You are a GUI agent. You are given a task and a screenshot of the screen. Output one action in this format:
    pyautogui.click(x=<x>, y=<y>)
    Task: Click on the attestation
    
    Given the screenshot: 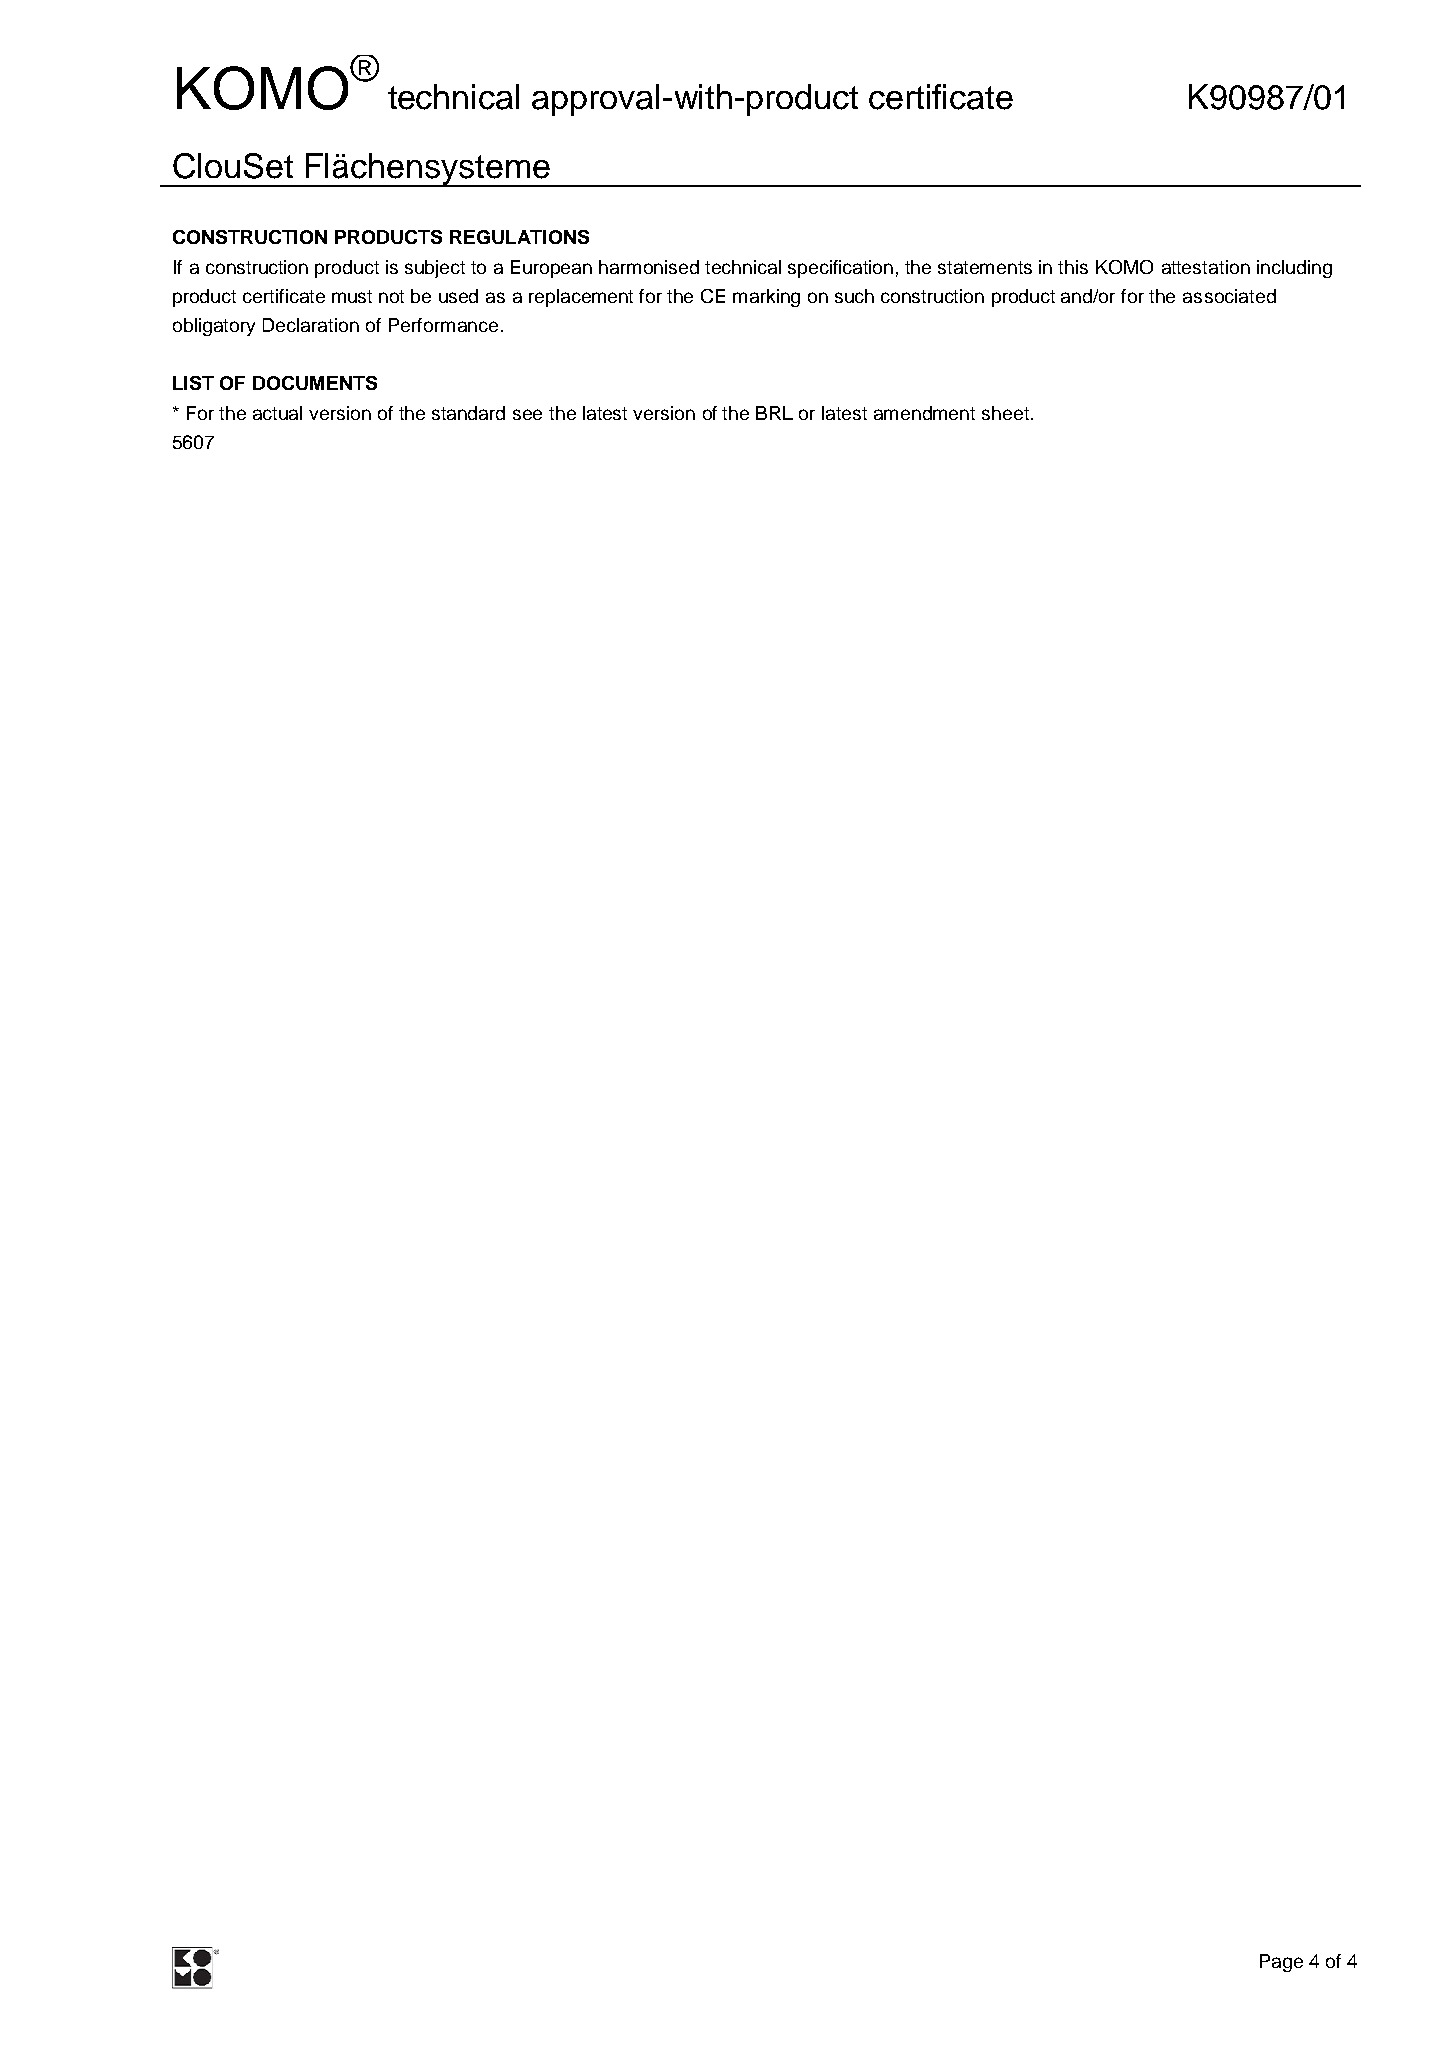 What is the action you would take?
    pyautogui.click(x=1206, y=267)
